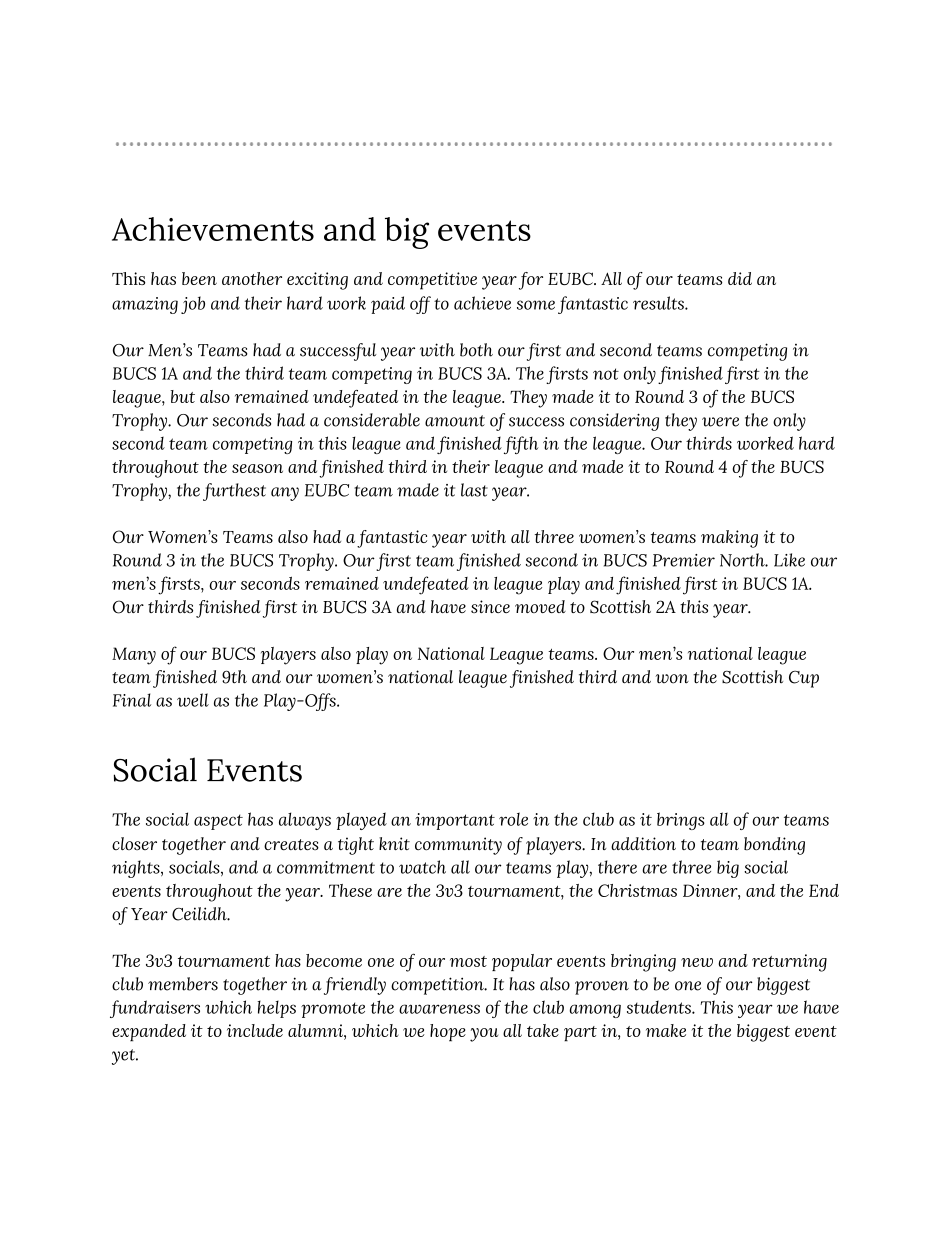 The height and width of the page is (1233, 952). Describe the element at coordinates (729, 539) in the page. I see `making` at that location.
